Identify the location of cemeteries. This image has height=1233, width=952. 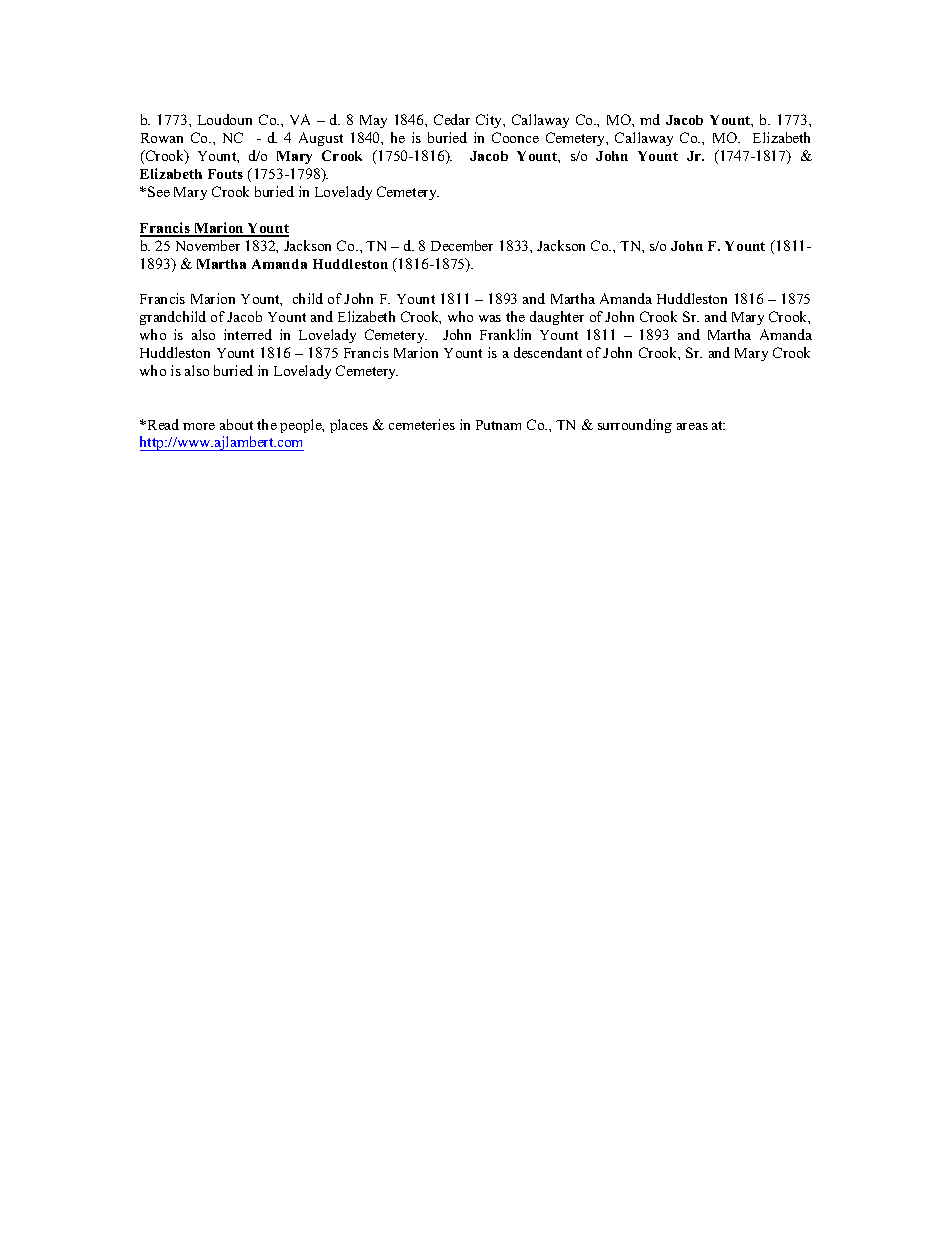
(422, 424).
